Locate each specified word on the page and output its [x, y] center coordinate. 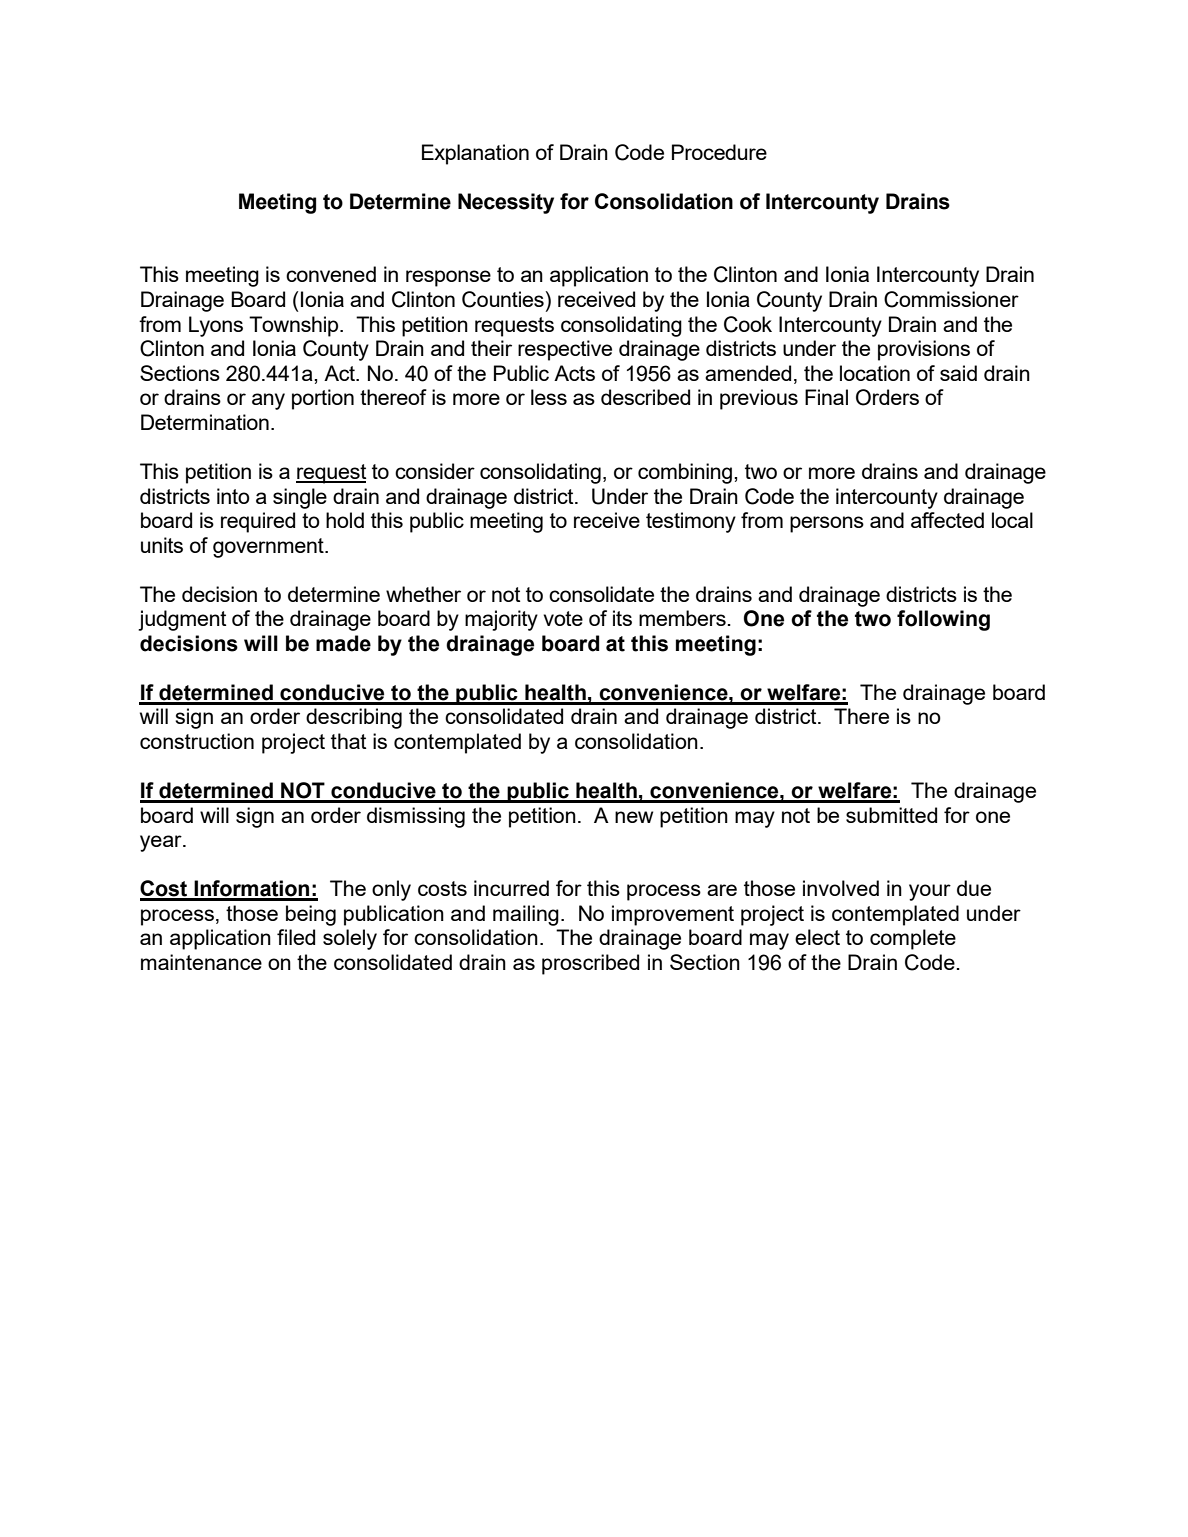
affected [947, 520]
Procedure [719, 152]
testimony [691, 522]
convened [331, 274]
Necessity [506, 203]
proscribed [590, 964]
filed [296, 937]
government [269, 548]
